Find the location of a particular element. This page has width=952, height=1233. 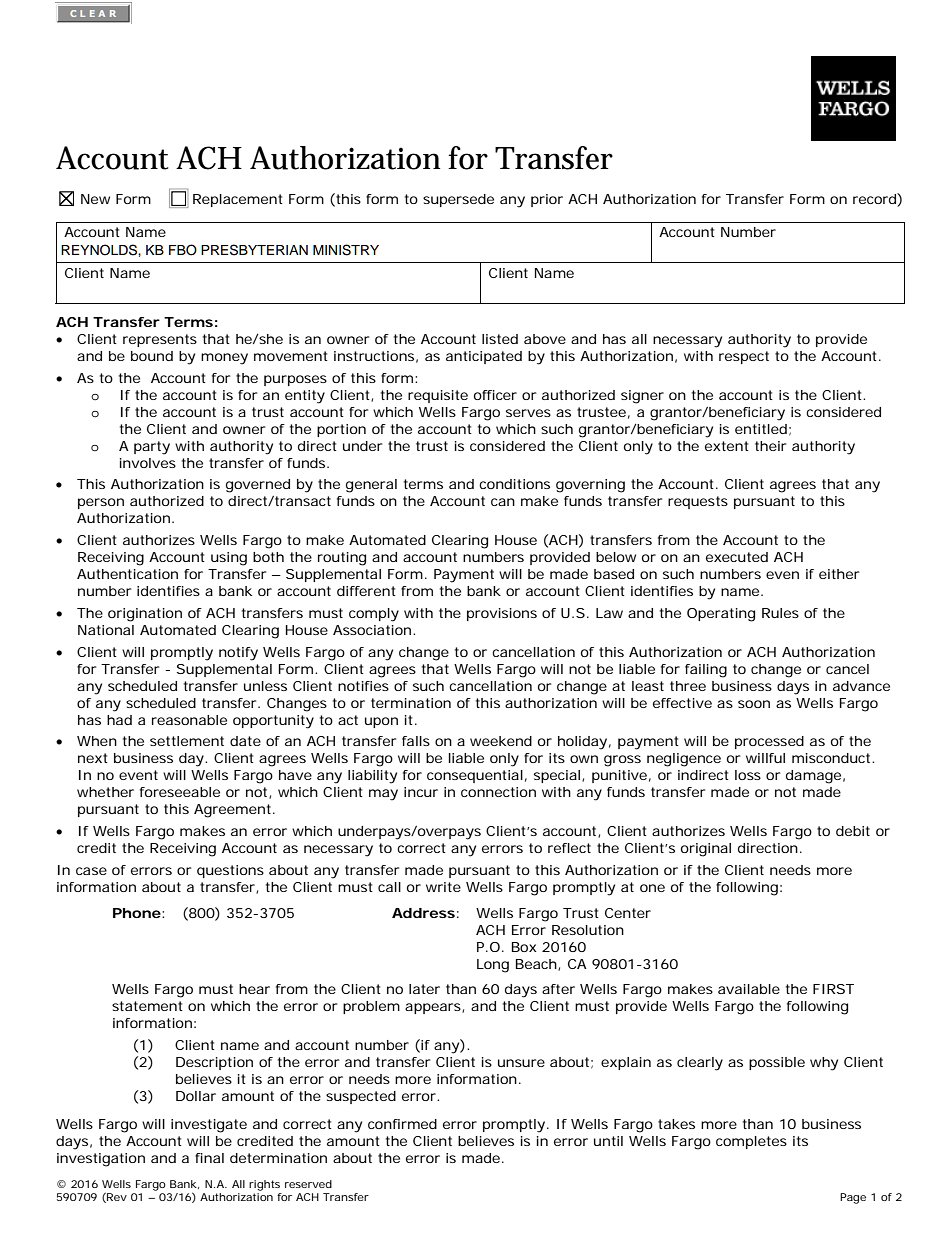

Replacement is located at coordinates (238, 200).
